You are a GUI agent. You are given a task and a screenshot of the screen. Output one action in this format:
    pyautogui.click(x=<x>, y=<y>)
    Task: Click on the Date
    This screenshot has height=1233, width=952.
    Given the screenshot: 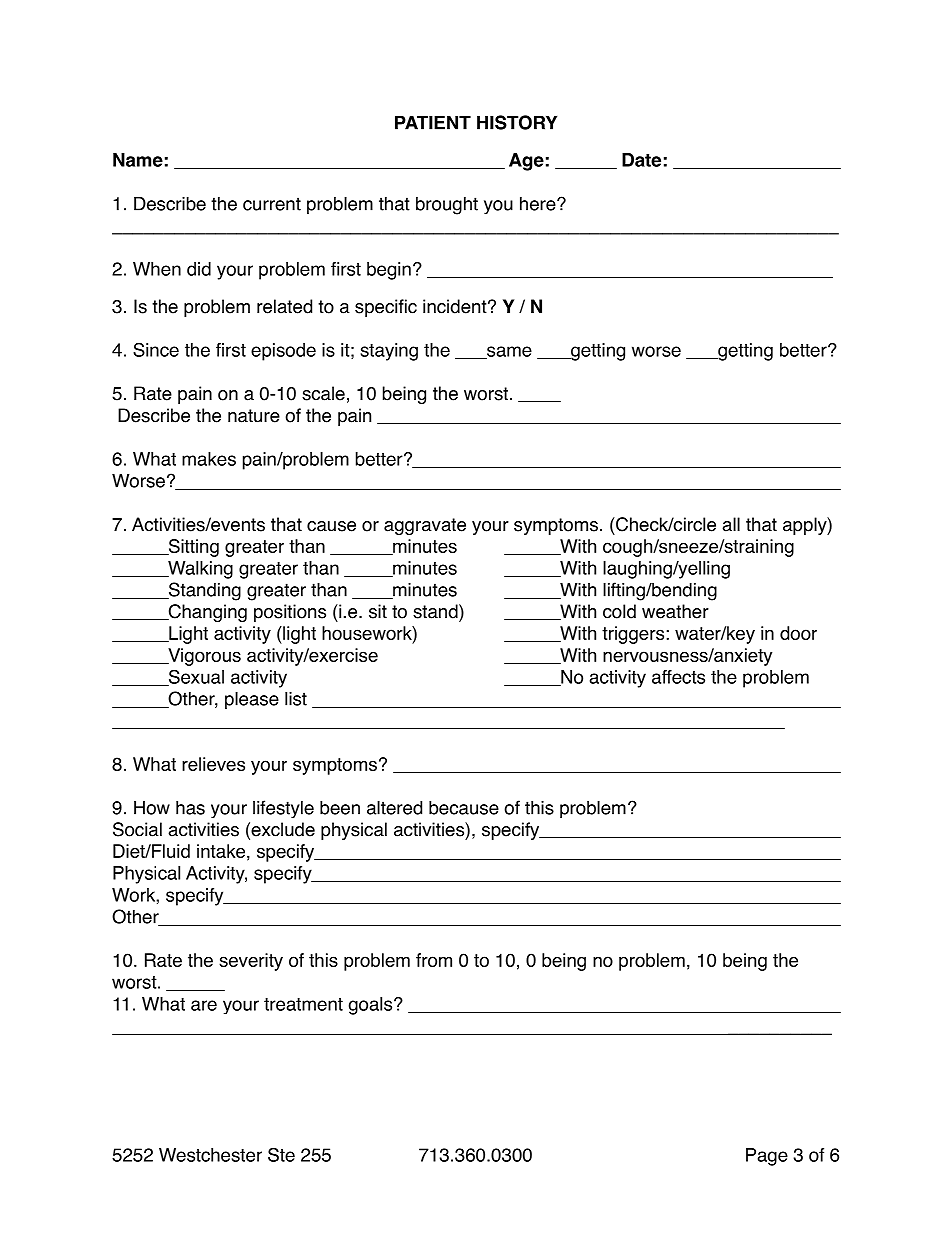 What is the action you would take?
    pyautogui.click(x=641, y=160)
